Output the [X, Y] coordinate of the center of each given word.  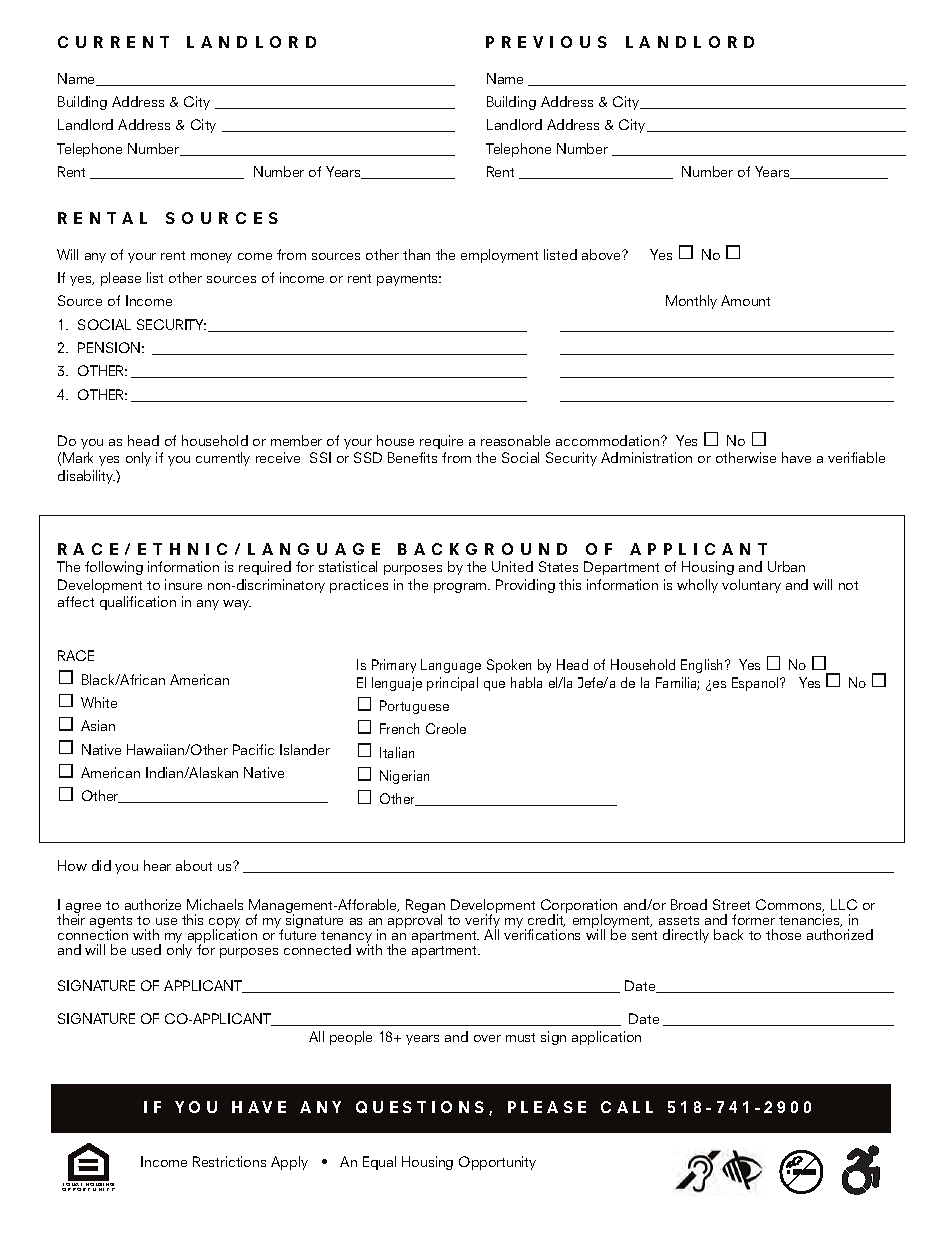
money [211, 258]
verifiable [856, 457]
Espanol [756, 684]
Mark [78, 457]
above [603, 254]
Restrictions [229, 1161]
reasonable [515, 440]
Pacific [253, 749]
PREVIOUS [546, 42]
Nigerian [404, 777]
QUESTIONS [420, 1107]
